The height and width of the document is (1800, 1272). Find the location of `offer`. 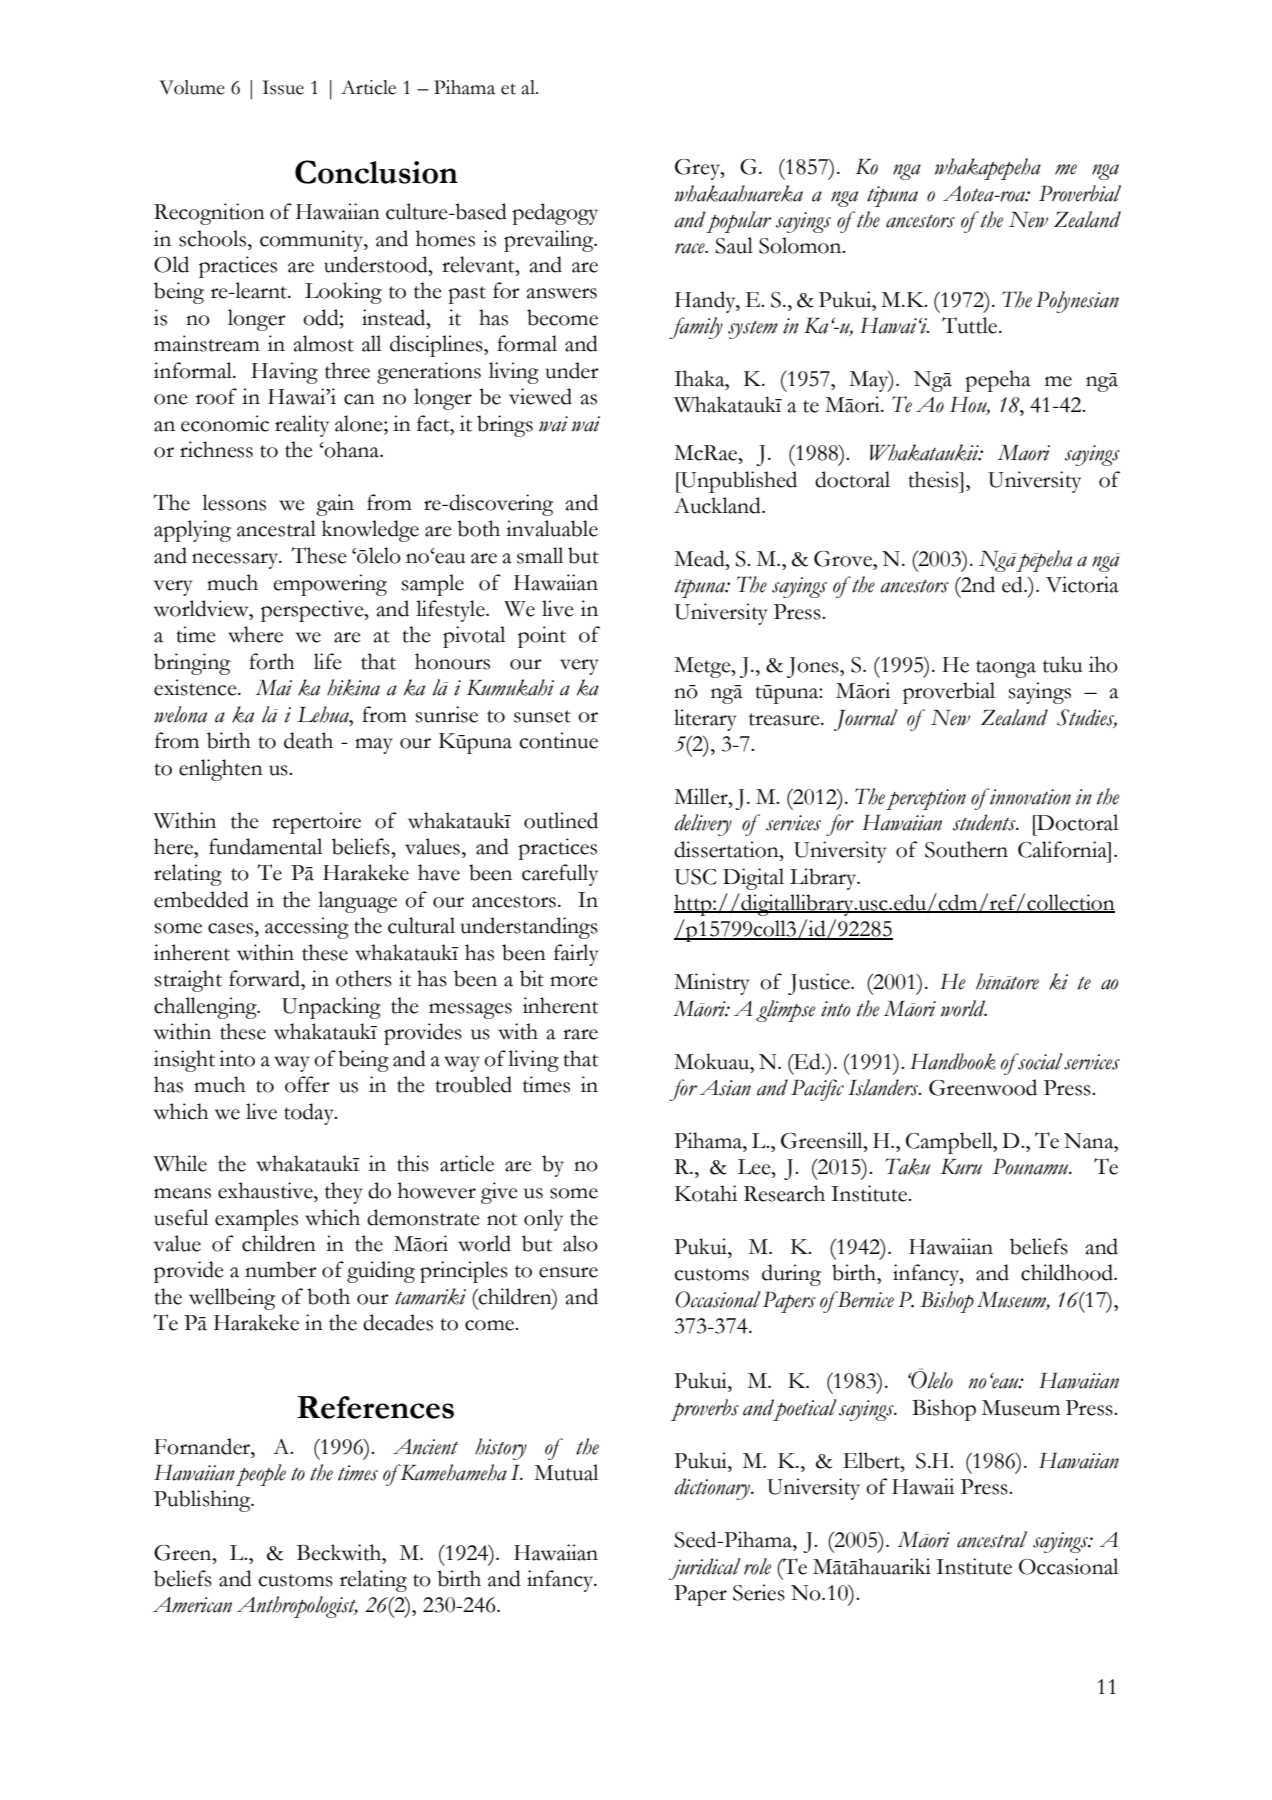

offer is located at coordinates (307, 1084).
